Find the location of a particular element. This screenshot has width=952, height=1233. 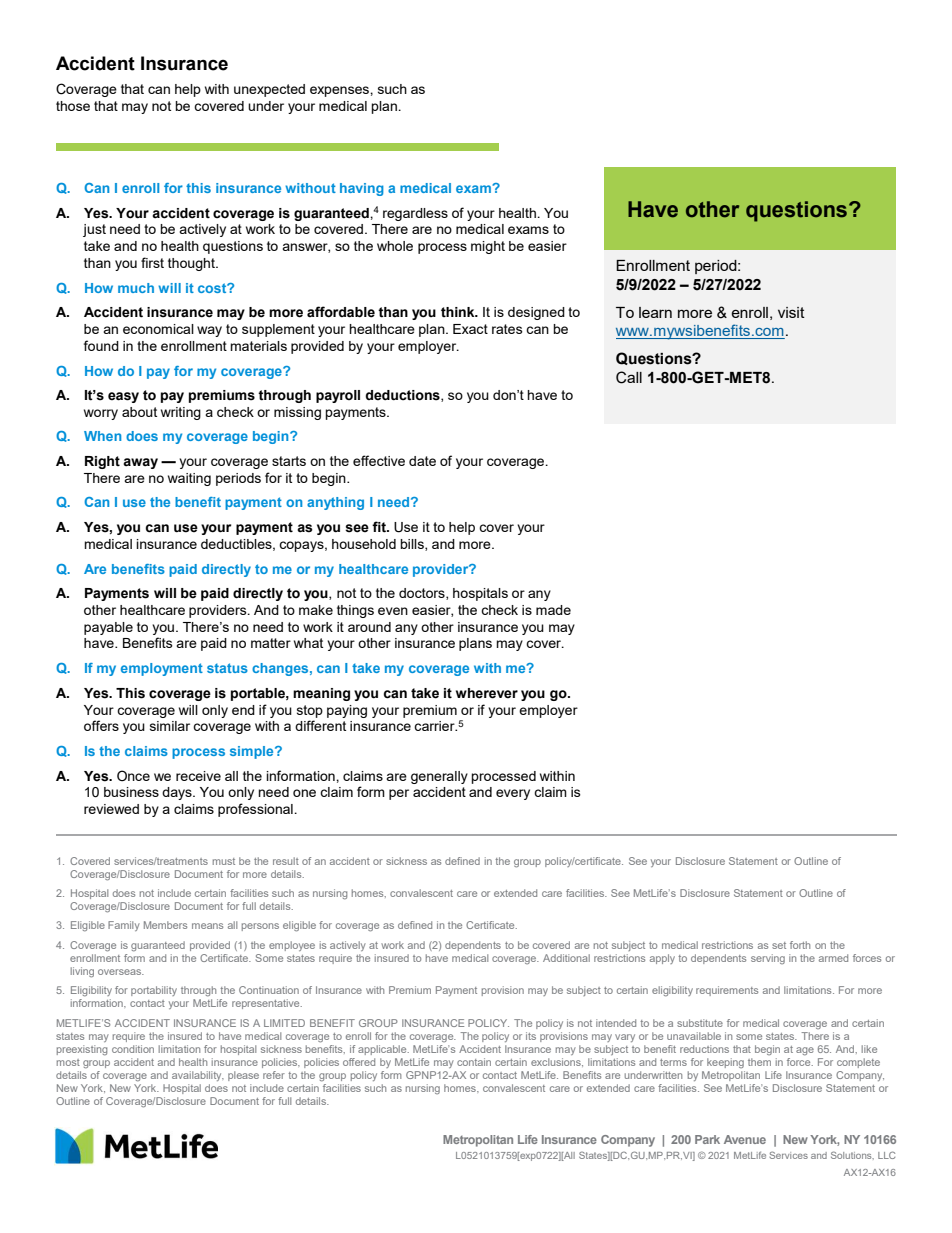

Call is located at coordinates (629, 377).
